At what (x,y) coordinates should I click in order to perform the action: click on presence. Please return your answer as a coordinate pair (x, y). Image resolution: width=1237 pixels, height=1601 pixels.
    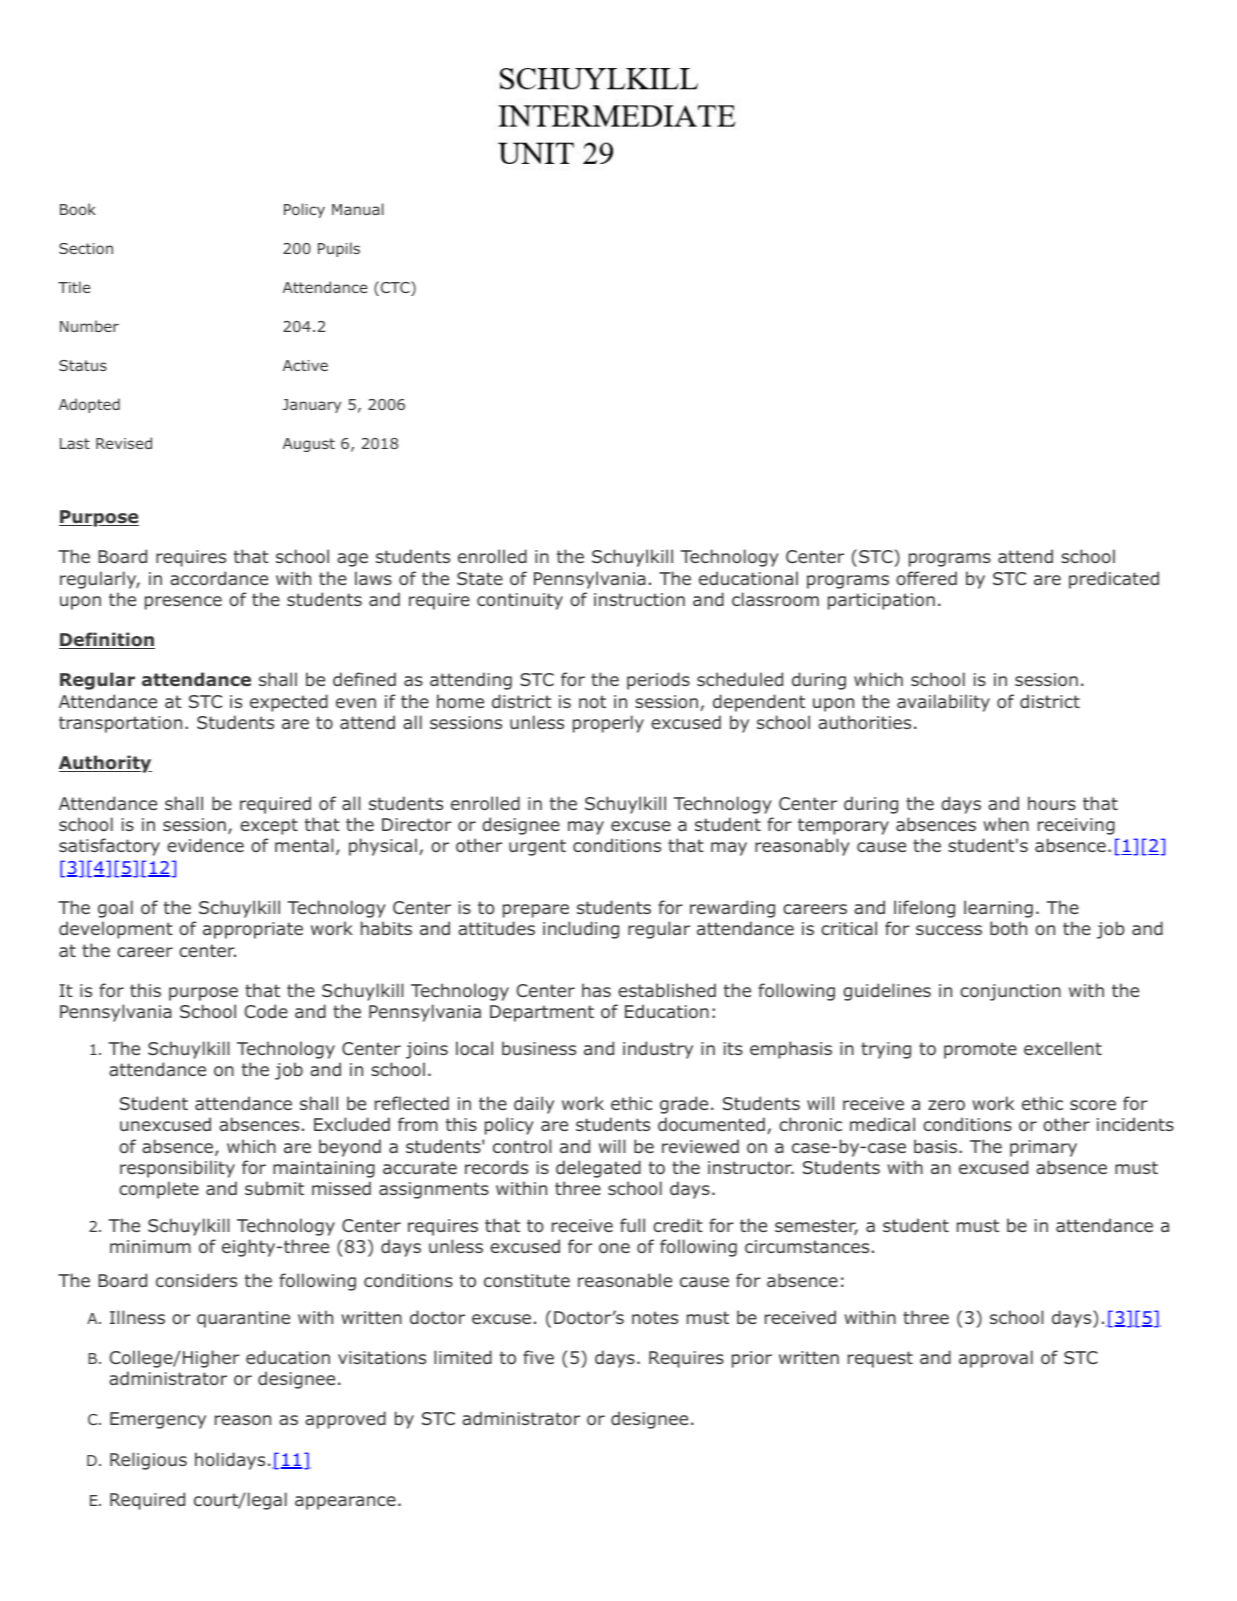
    Looking at the image, I should click on (183, 603).
